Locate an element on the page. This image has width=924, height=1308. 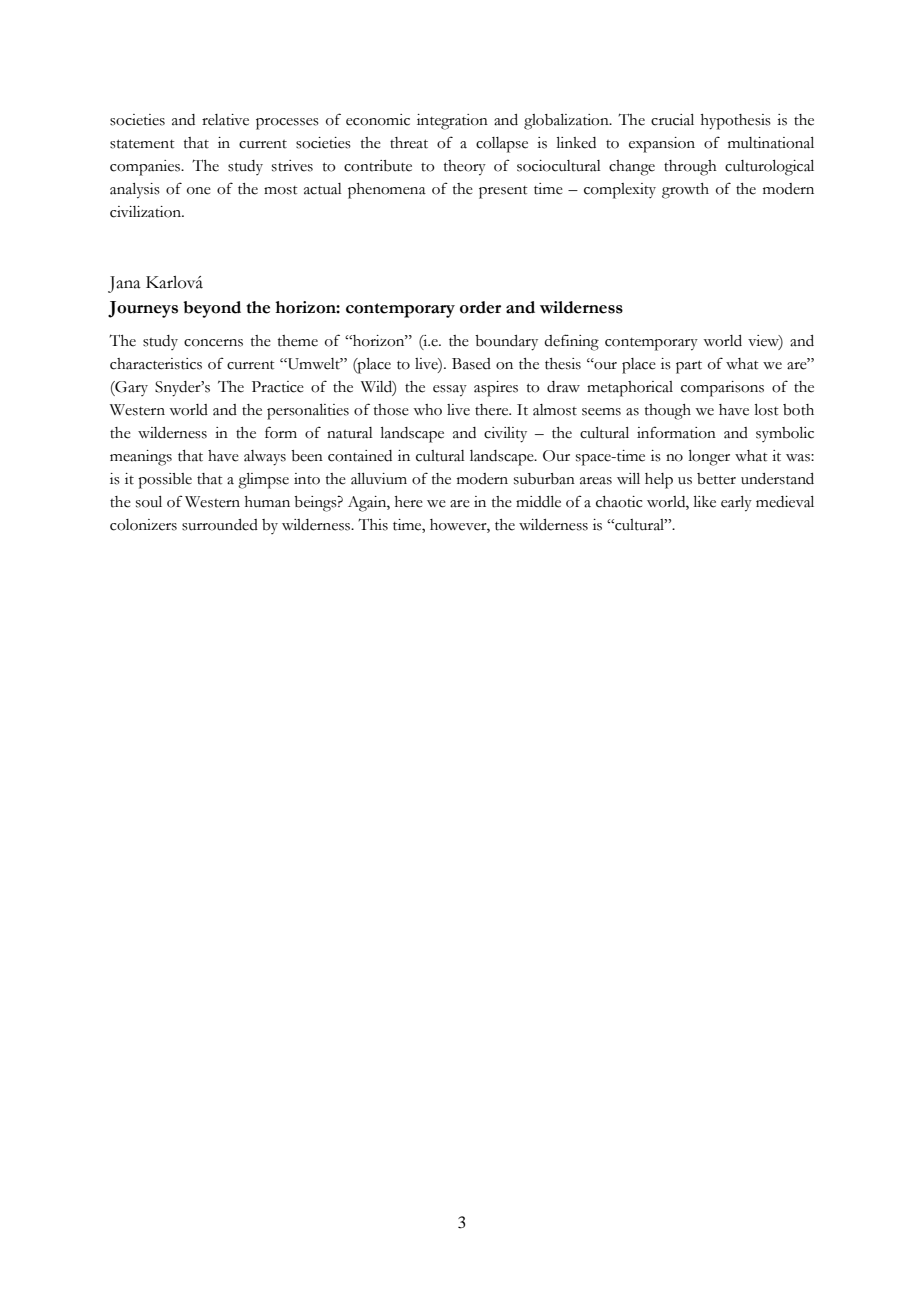
early is located at coordinates (736, 504).
